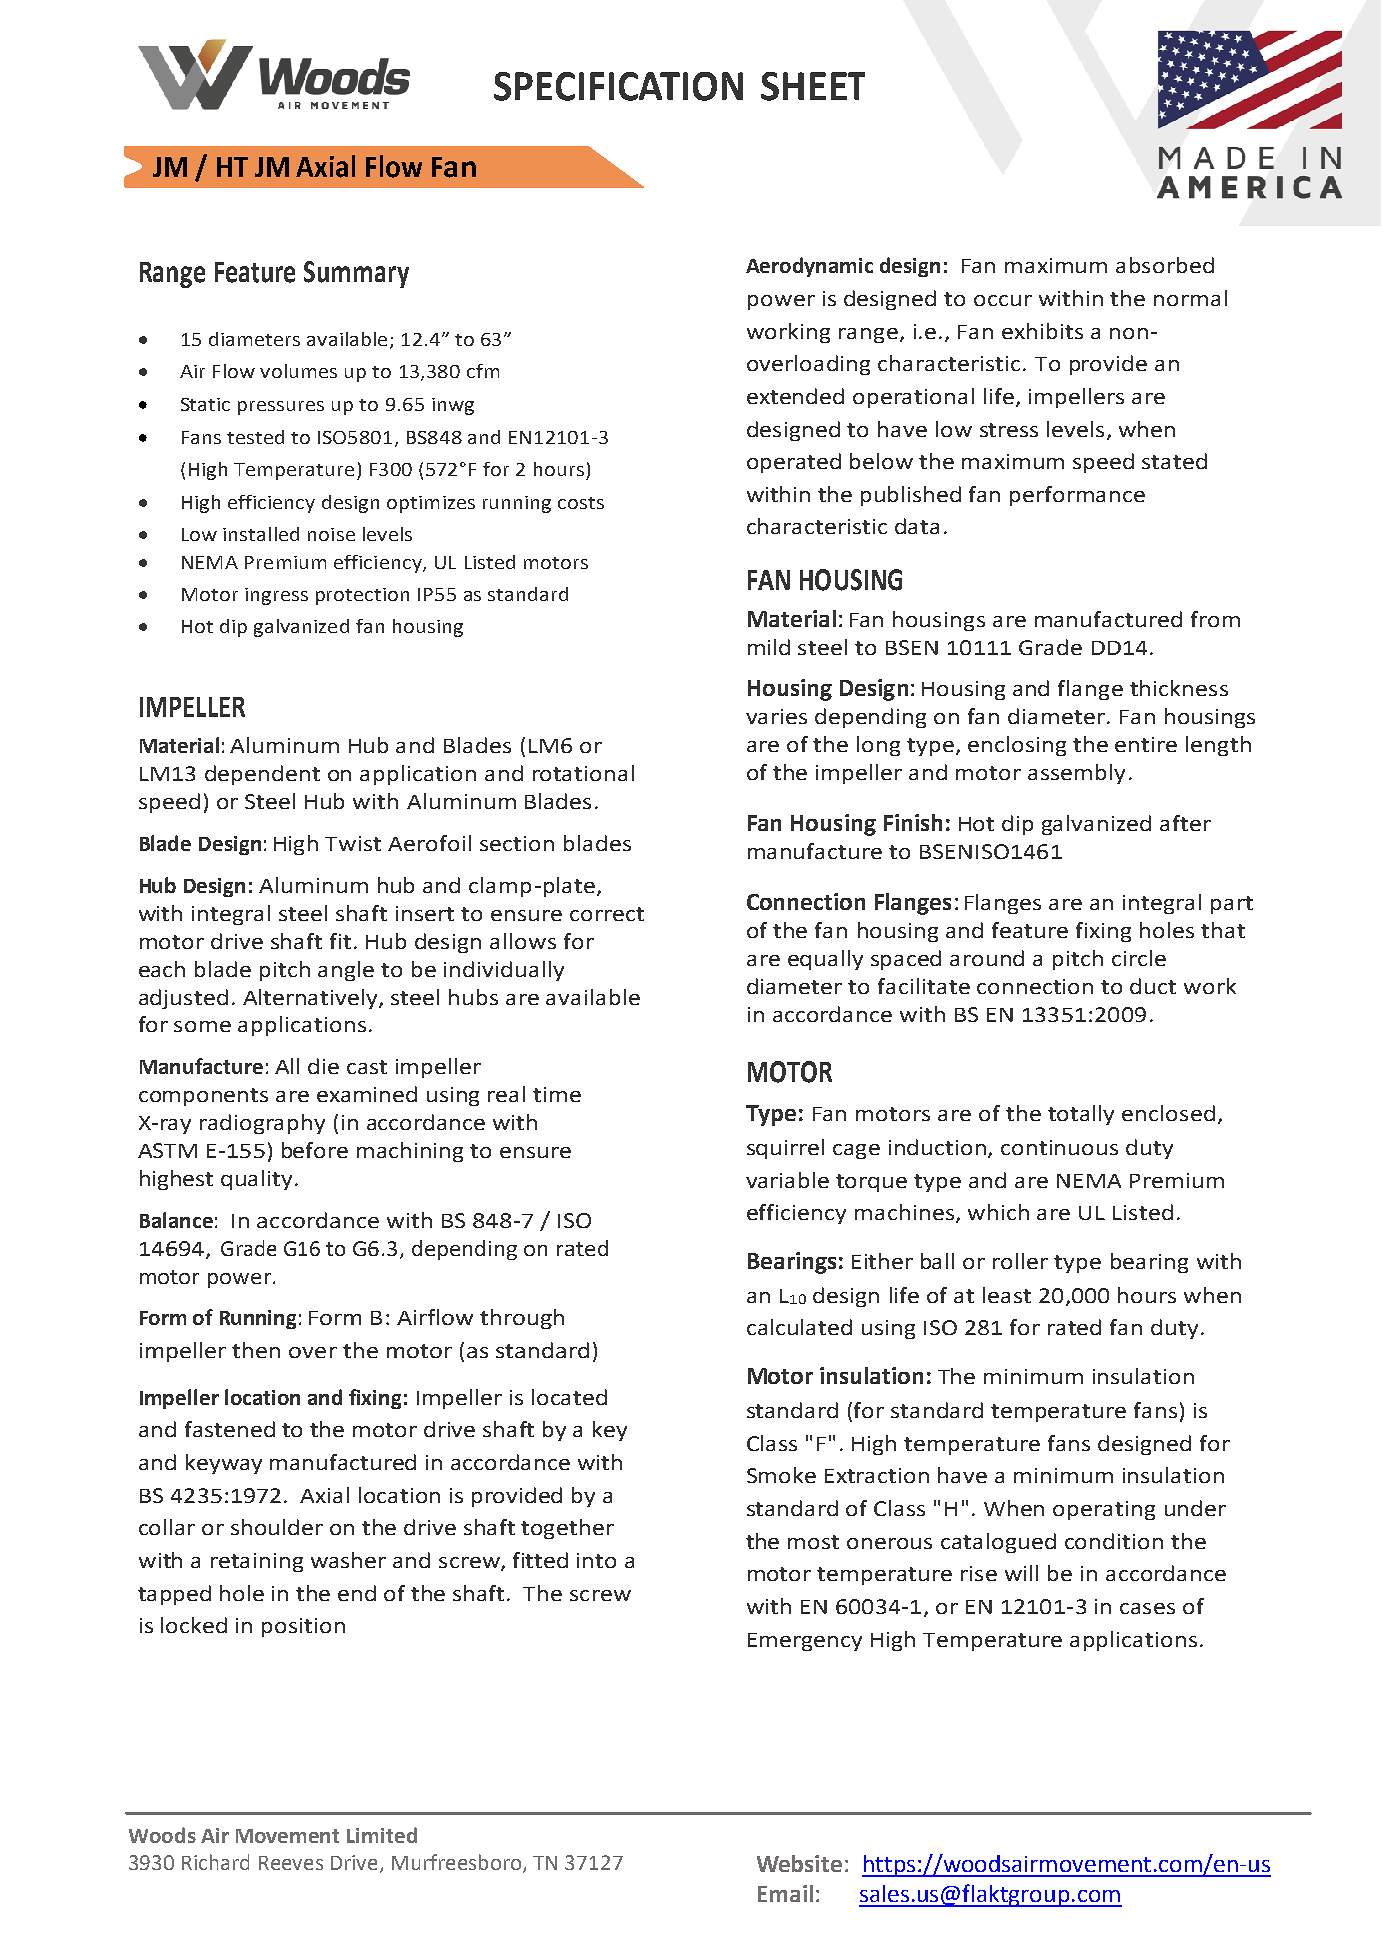 This page has width=1384, height=1958. Describe the element at coordinates (799, 1863) in the page. I see `Website` at that location.
